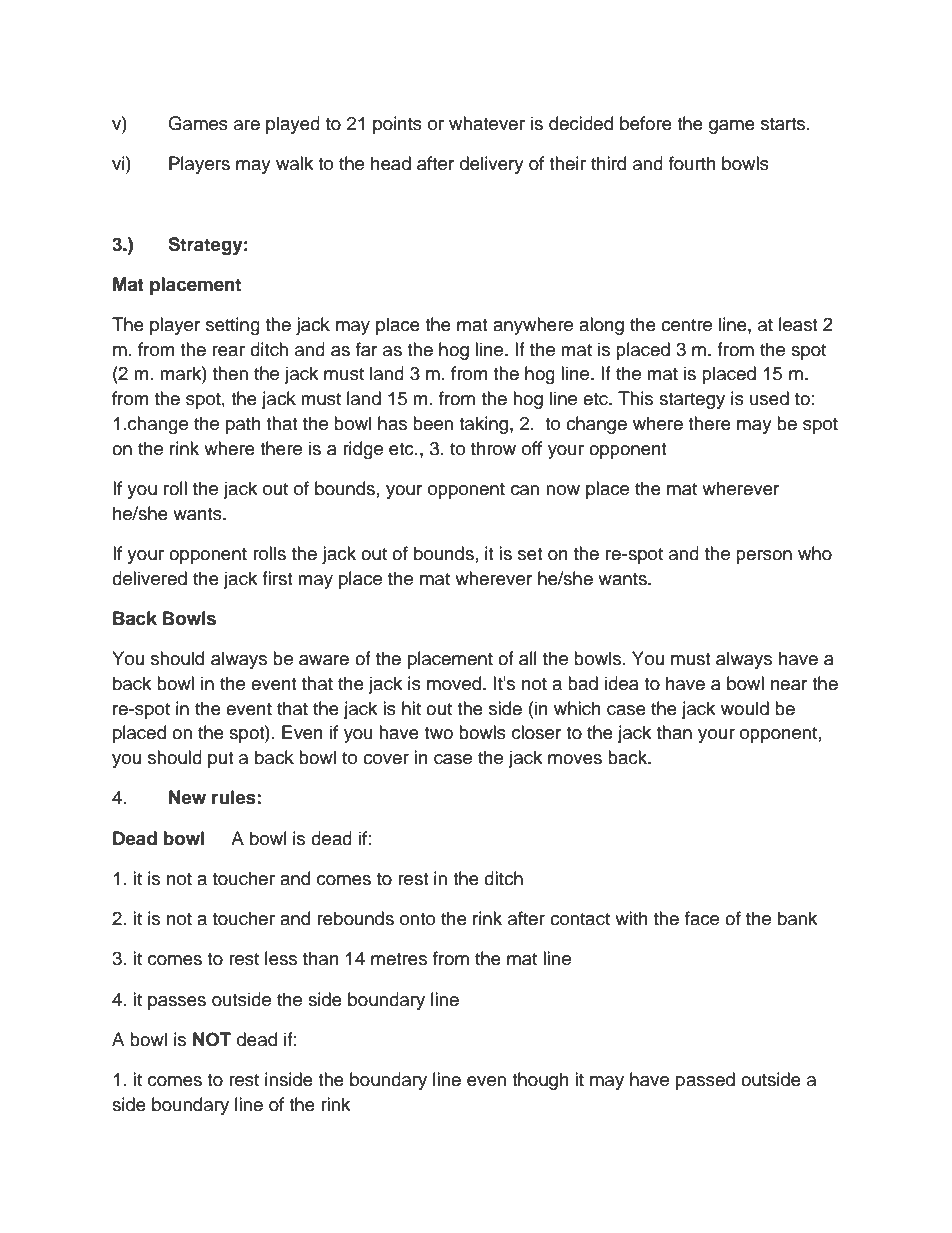 The width and height of the screenshot is (952, 1233). What do you see at coordinates (769, 398) in the screenshot?
I see `used` at bounding box center [769, 398].
